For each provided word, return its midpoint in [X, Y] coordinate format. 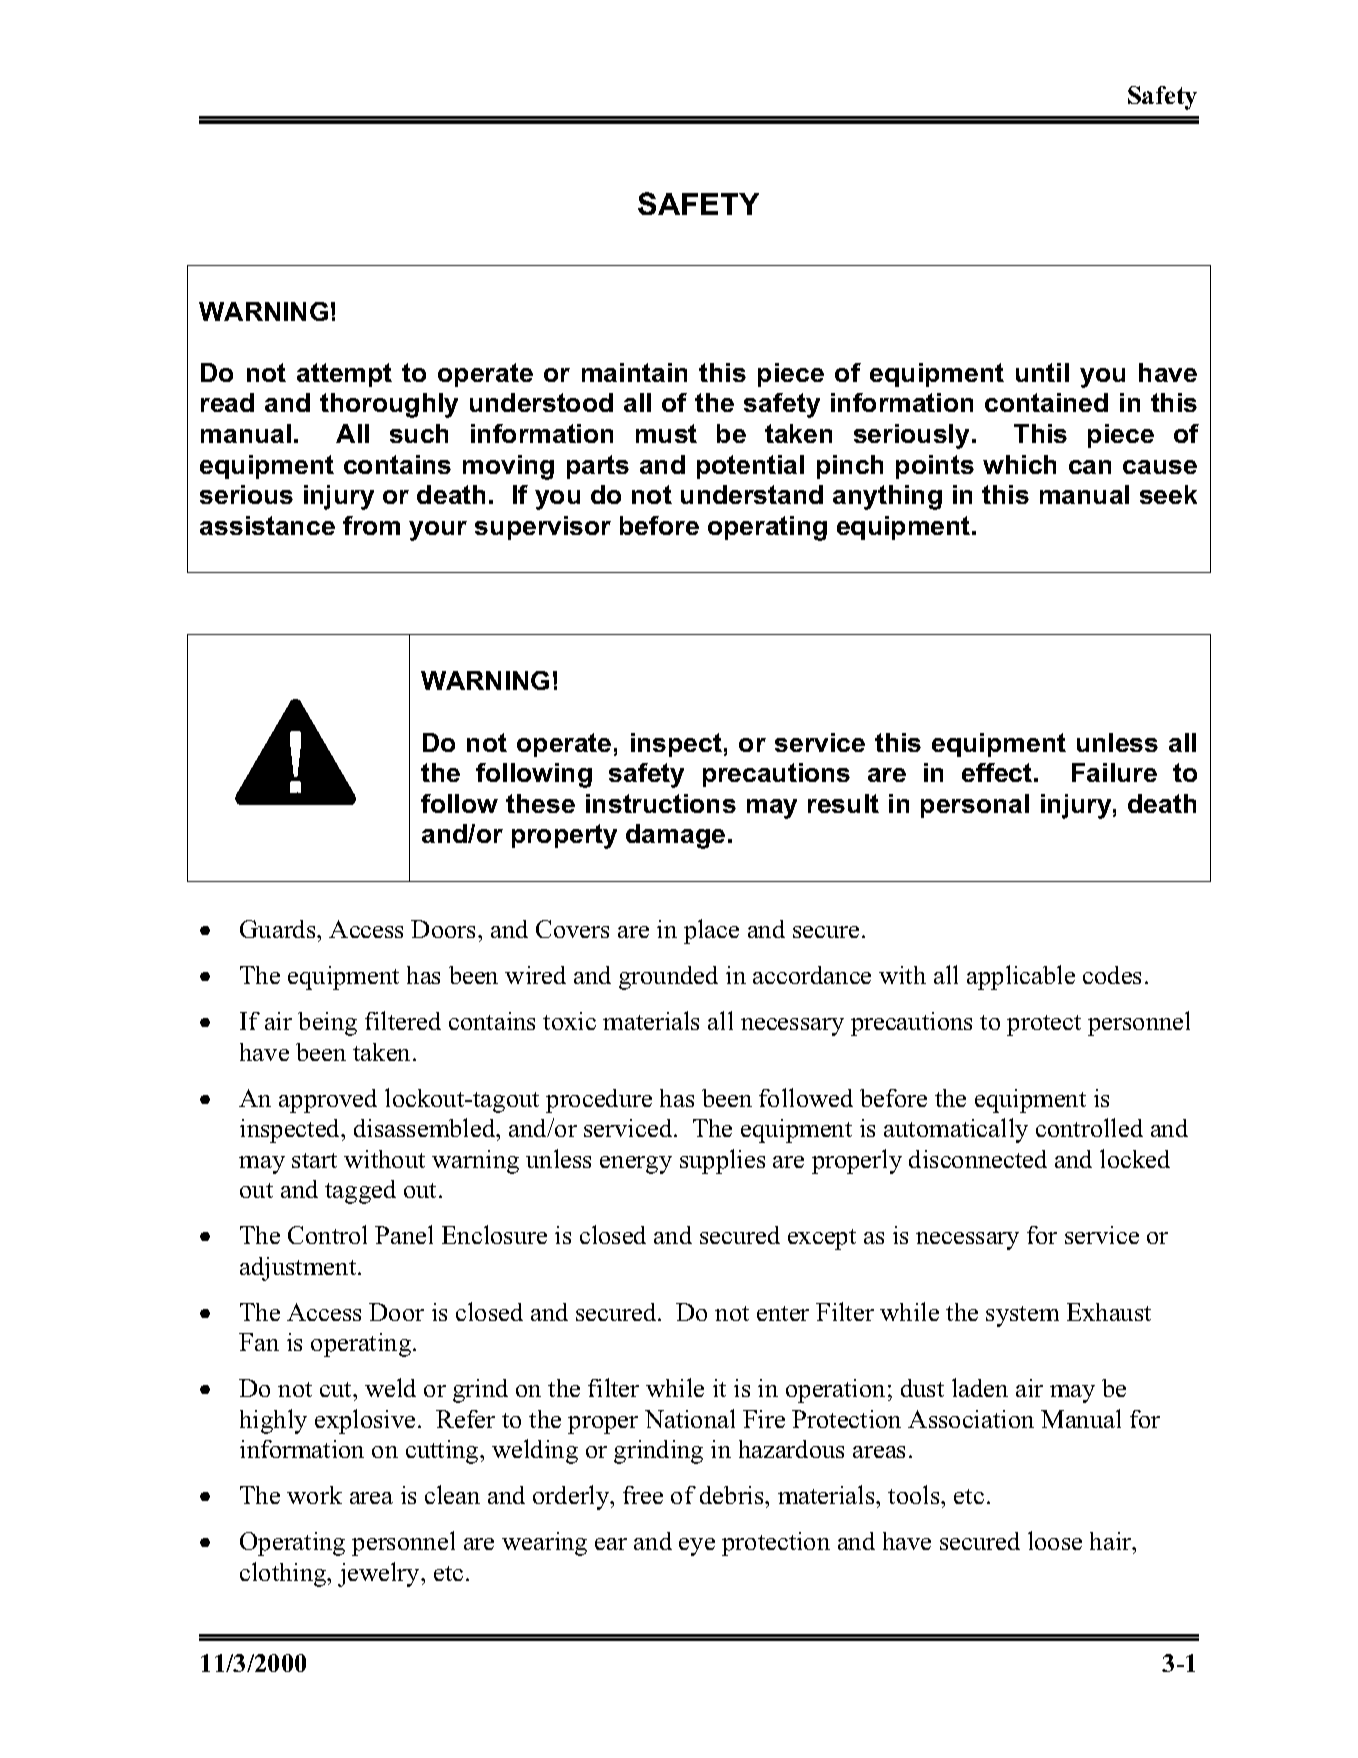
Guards [279, 929]
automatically [956, 1130]
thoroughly [389, 405]
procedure [599, 1101]
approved [328, 1101]
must [666, 433]
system [1022, 1316]
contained [1046, 402]
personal [975, 806]
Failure [1114, 772]
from [371, 525]
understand [752, 494]
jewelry [380, 1574]
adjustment [299, 1269]
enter [783, 1313]
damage [675, 836]
